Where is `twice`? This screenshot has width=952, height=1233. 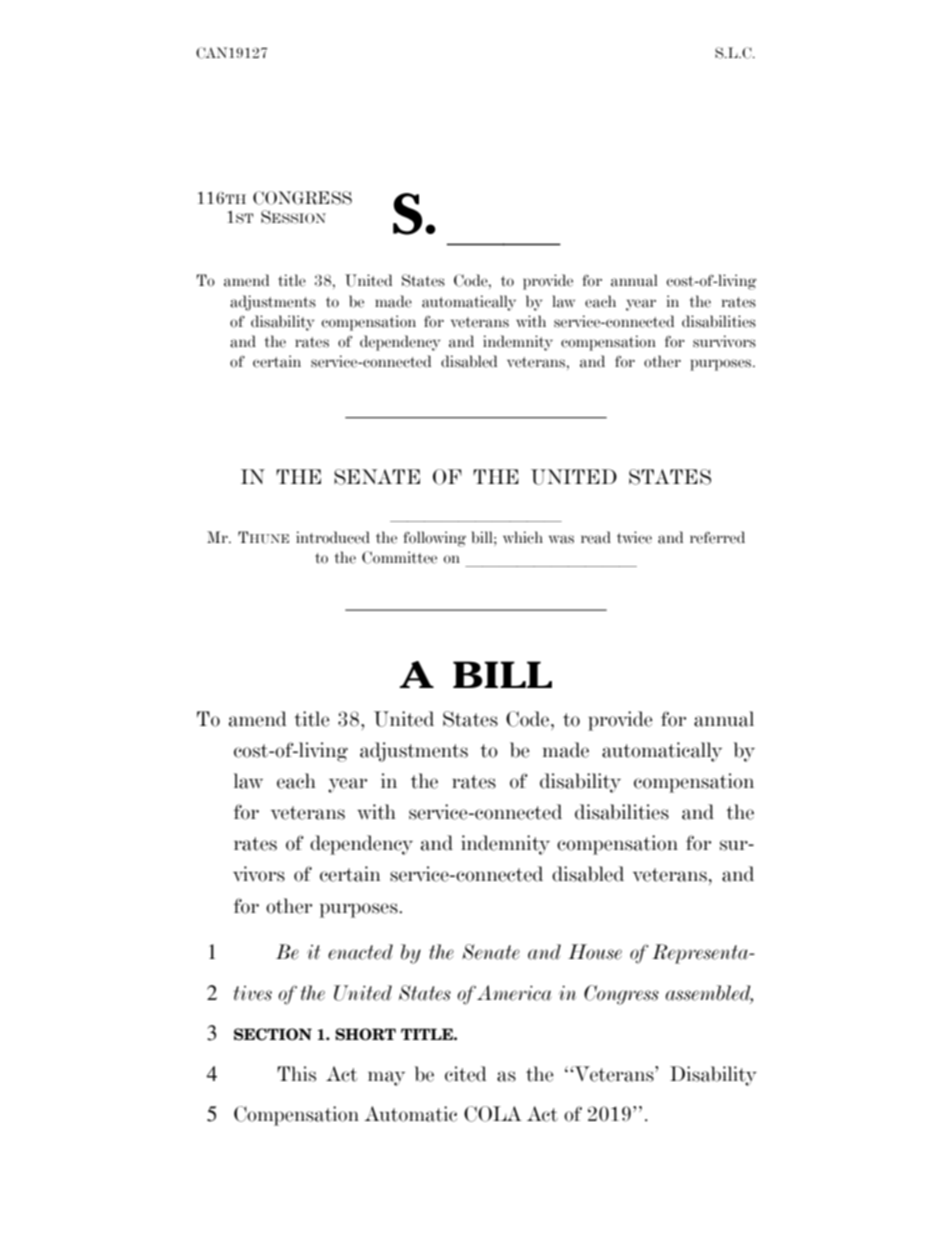 twice is located at coordinates (634, 537).
